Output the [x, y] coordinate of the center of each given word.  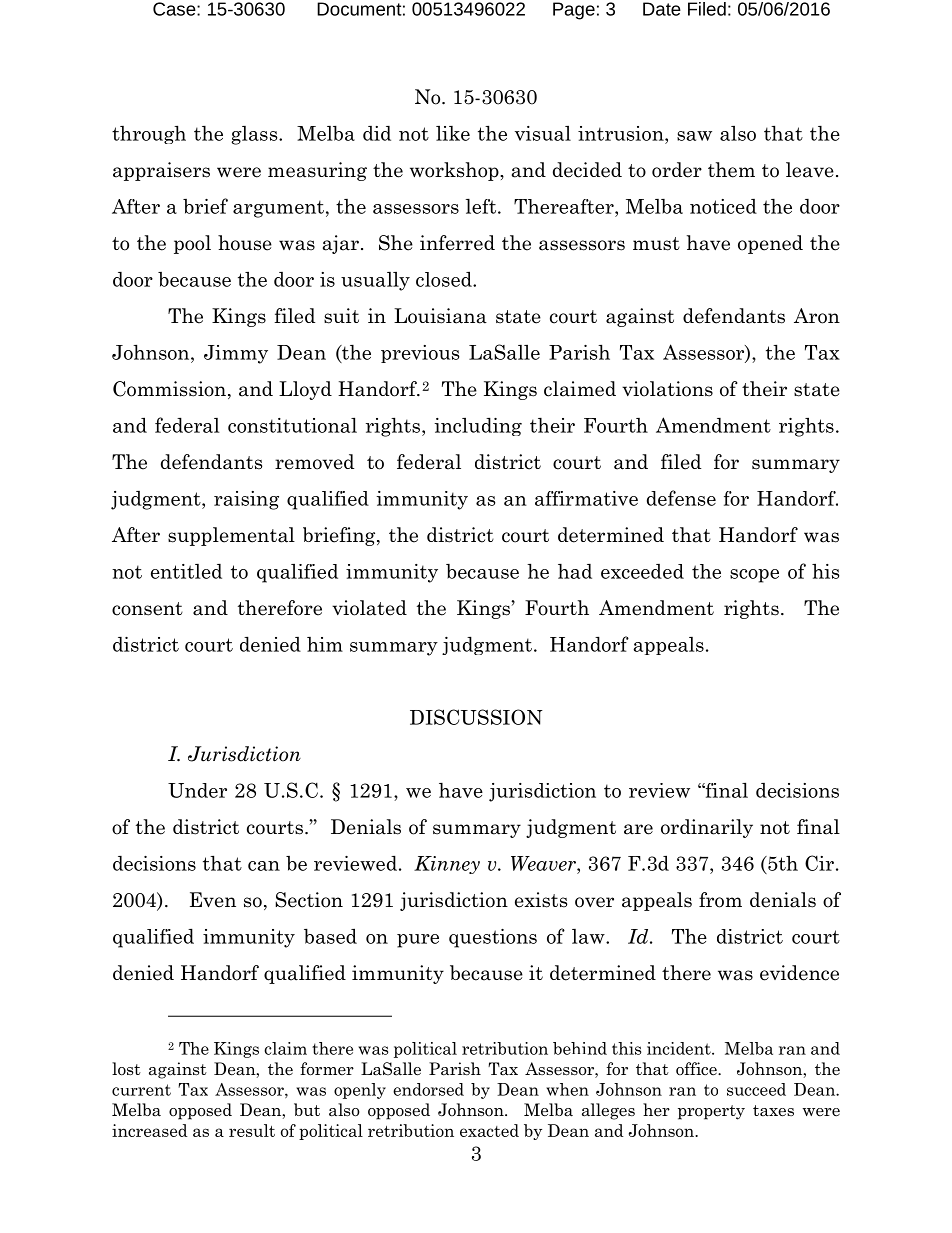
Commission [169, 389]
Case [175, 9]
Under [197, 790]
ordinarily [707, 828]
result [252, 1130]
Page [574, 11]
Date [662, 9]
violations [667, 389]
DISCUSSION [476, 717]
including [478, 426]
